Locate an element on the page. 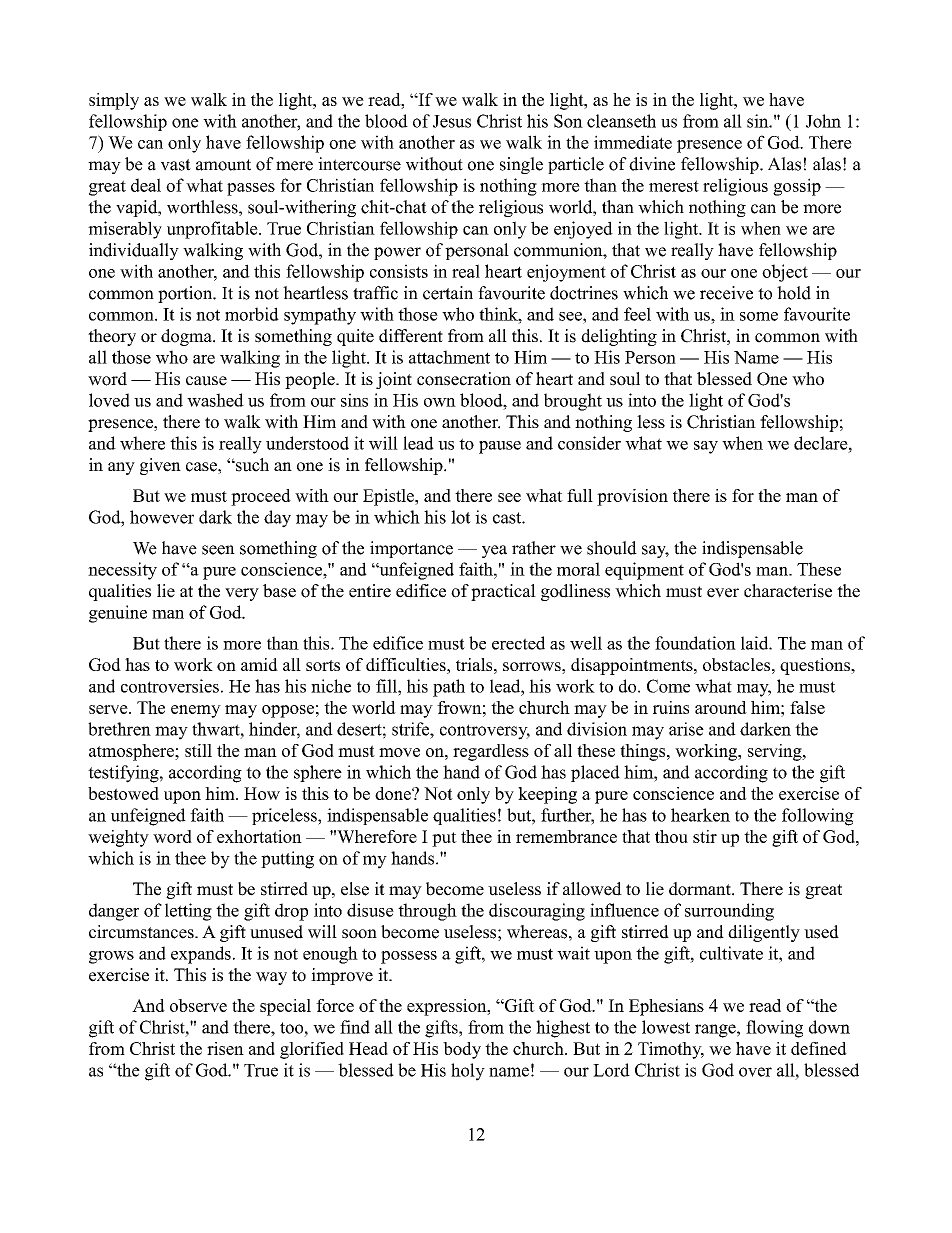 The height and width of the image is (1233, 952). very is located at coordinates (242, 594).
